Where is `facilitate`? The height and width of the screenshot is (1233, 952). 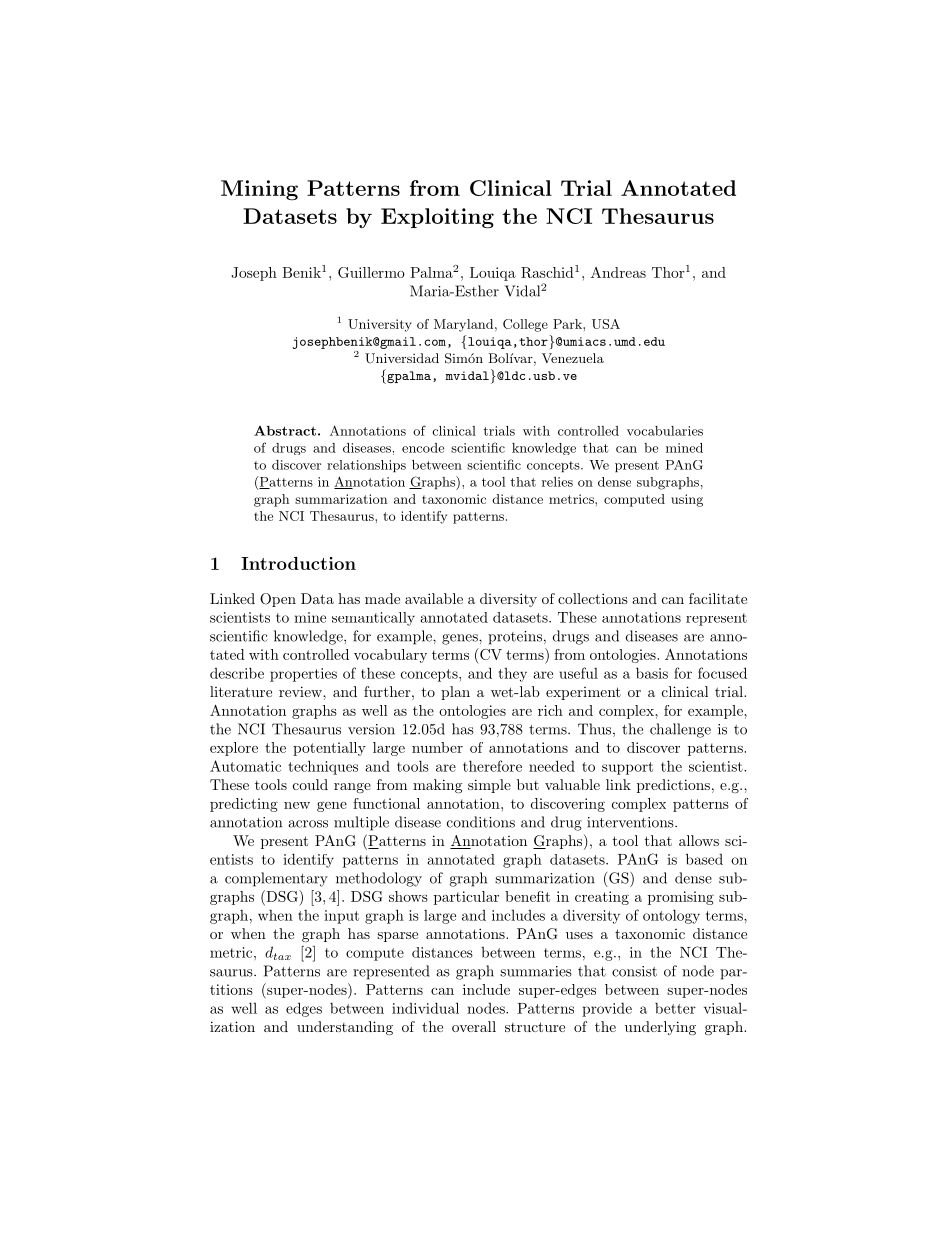 facilitate is located at coordinates (718, 598).
